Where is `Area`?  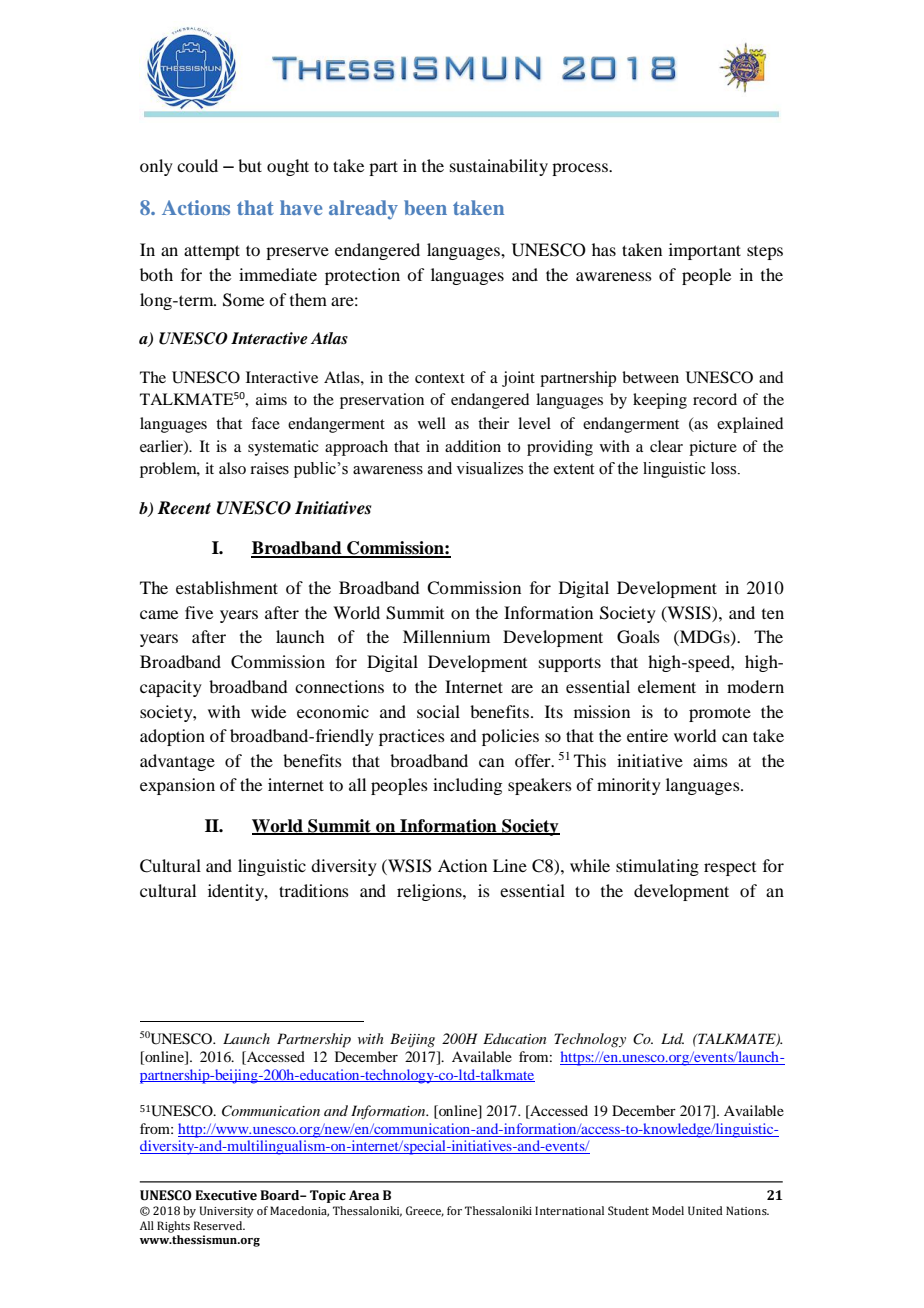 Area is located at coordinates (364, 1195).
